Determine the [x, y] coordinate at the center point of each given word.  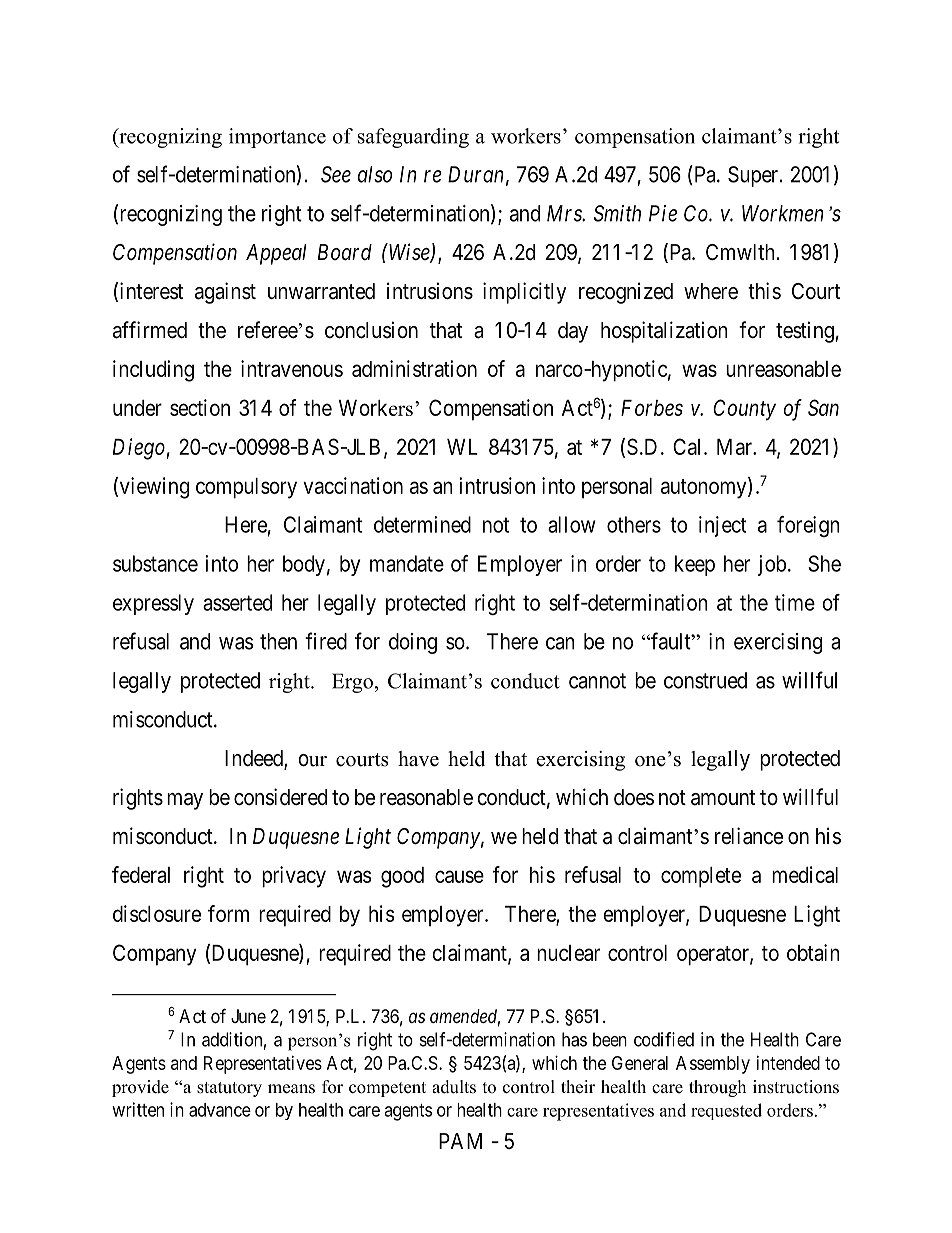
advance [220, 1110]
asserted [237, 602]
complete [701, 877]
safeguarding [413, 138]
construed [705, 680]
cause [459, 876]
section [200, 407]
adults [454, 1087]
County [744, 410]
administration [414, 368]
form [228, 913]
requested [726, 1111]
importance [277, 138]
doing [413, 643]
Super [754, 176]
